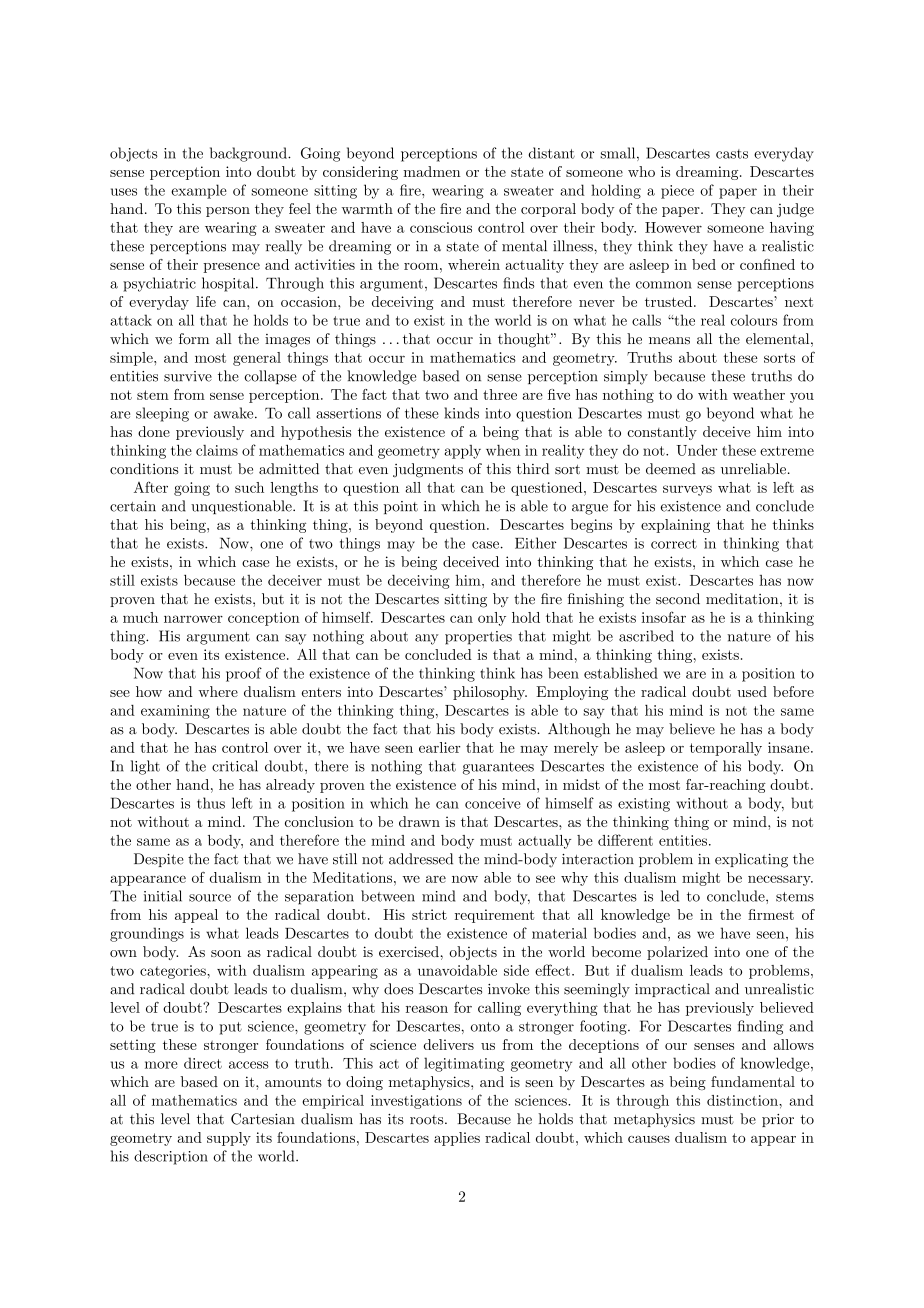  What do you see at coordinates (457, 1139) in the screenshot?
I see `applies` at bounding box center [457, 1139].
